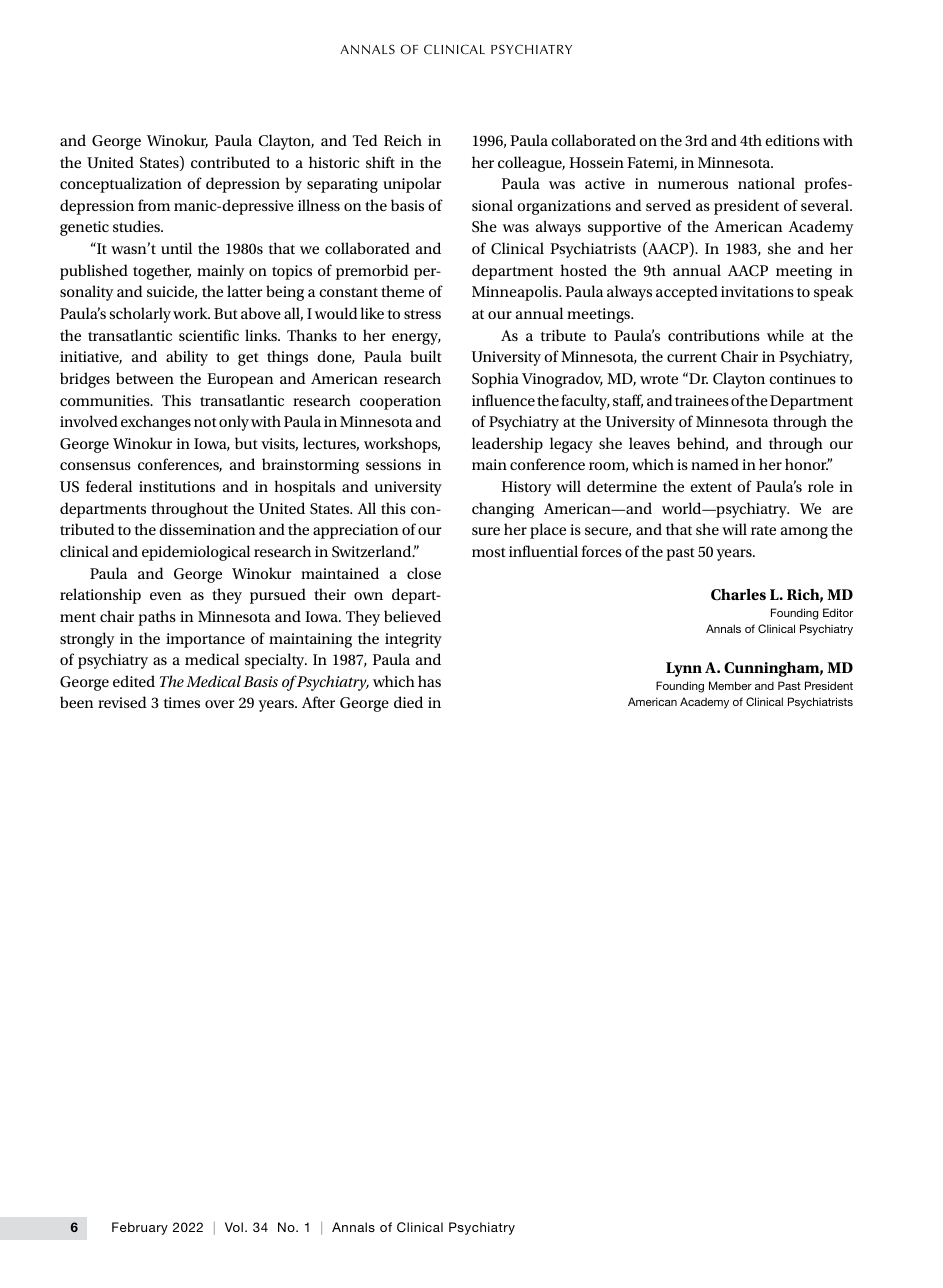 The image size is (943, 1288). What do you see at coordinates (766, 183) in the page?
I see `national` at bounding box center [766, 183].
